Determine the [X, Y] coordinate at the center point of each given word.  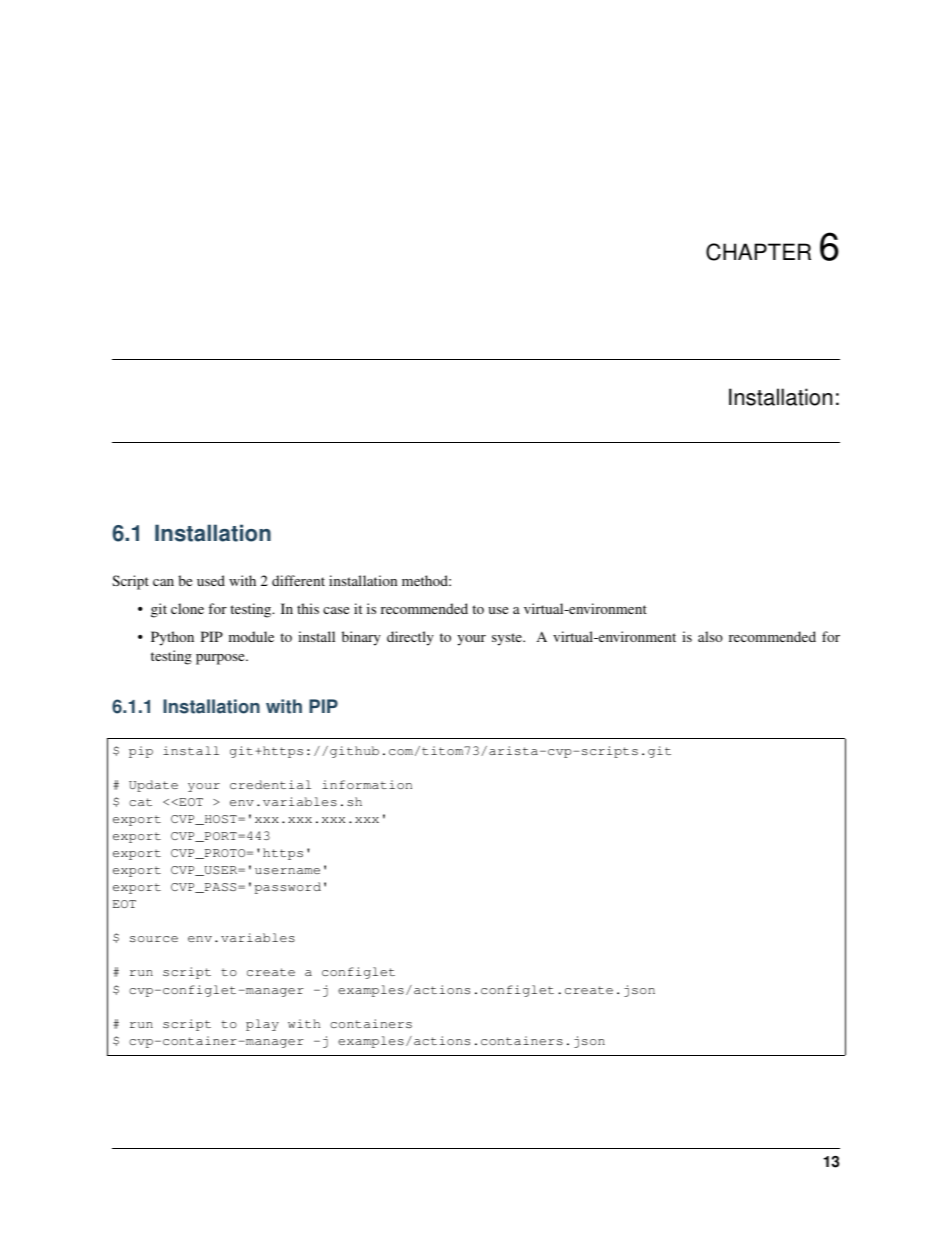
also [710, 636]
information [367, 784]
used [211, 580]
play [262, 1025]
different [298, 580]
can [163, 582]
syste [508, 639]
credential [270, 784]
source [154, 939]
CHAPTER [758, 252]
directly [410, 638]
